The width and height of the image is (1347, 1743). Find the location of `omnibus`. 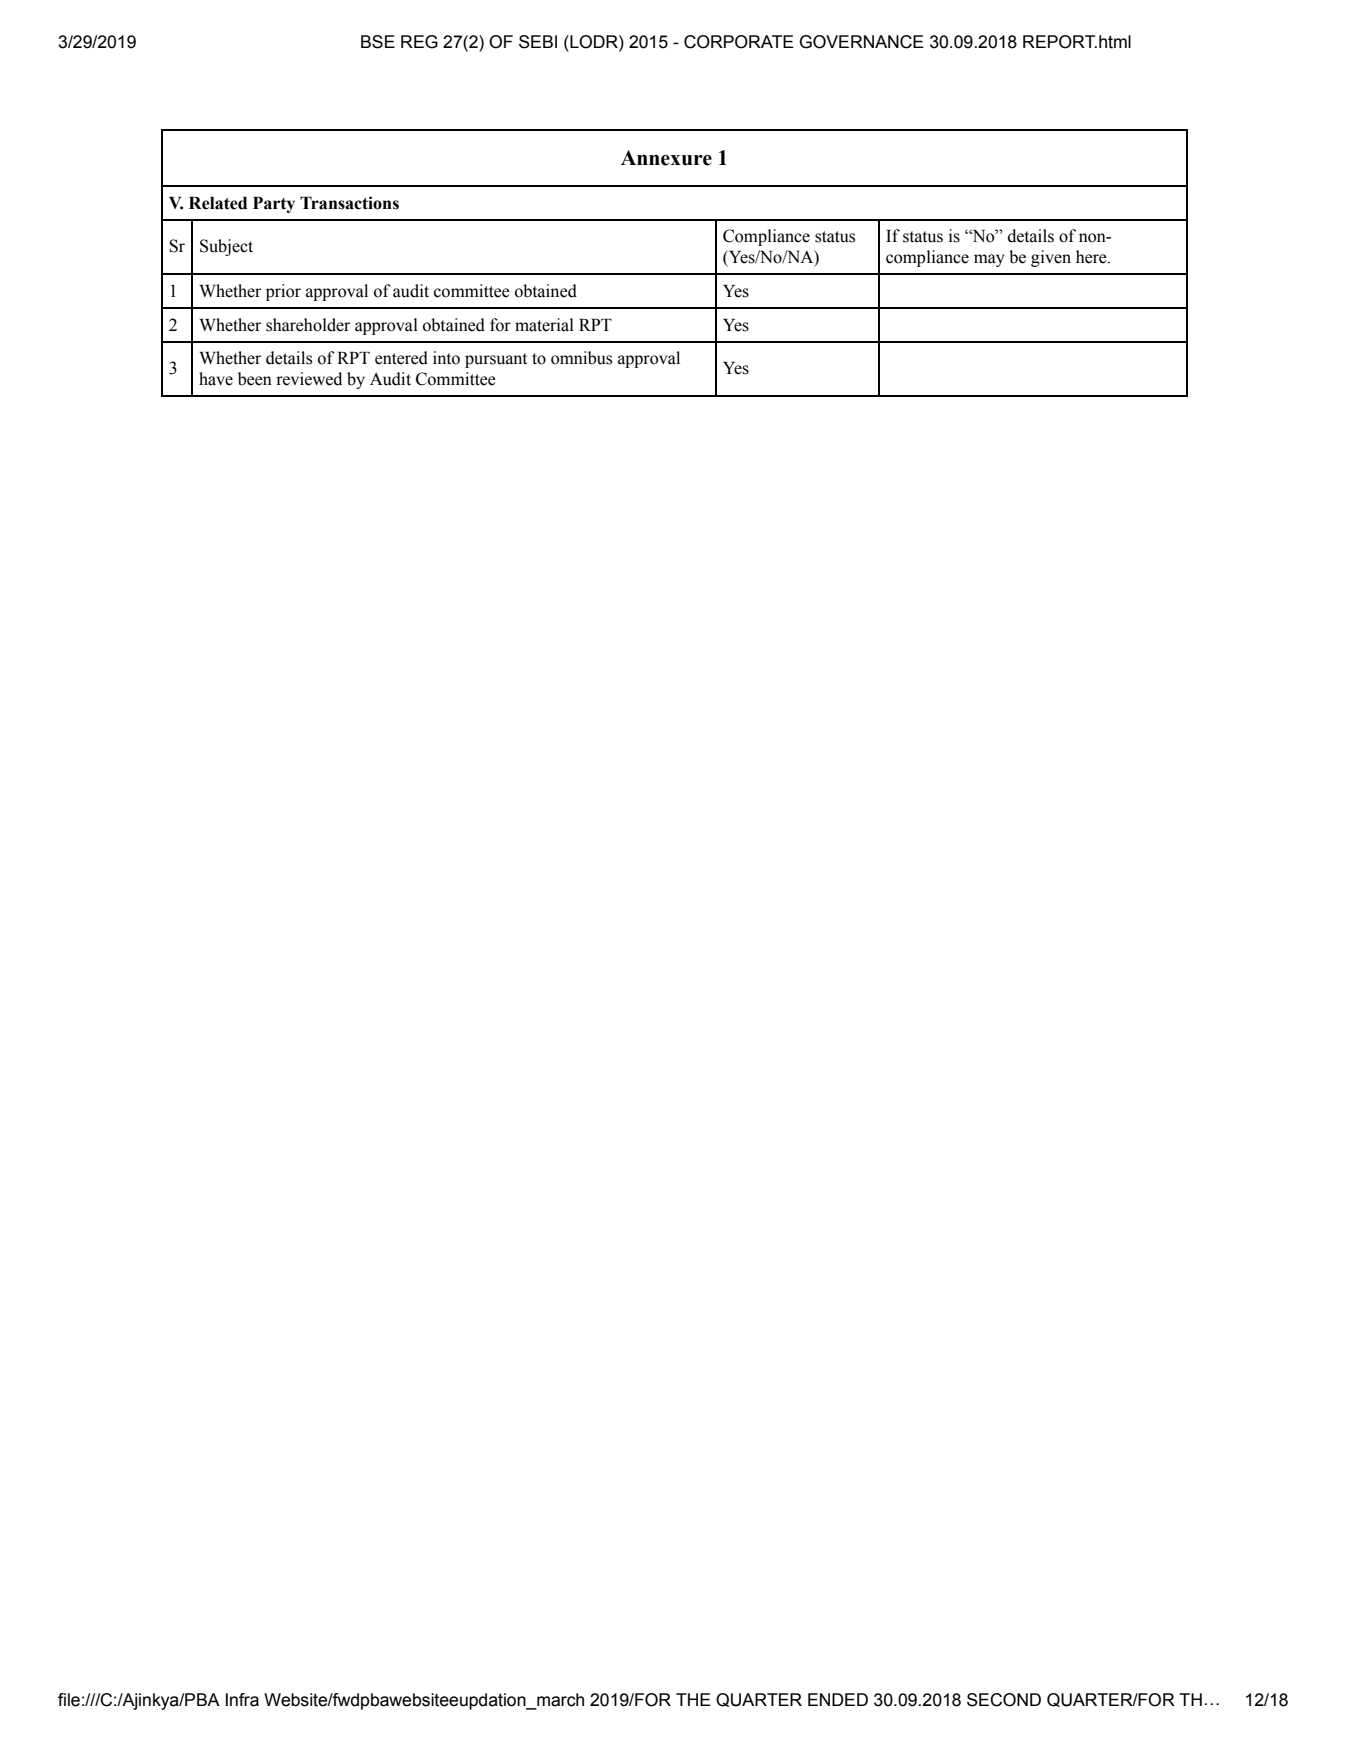

omnibus is located at coordinates (581, 358).
